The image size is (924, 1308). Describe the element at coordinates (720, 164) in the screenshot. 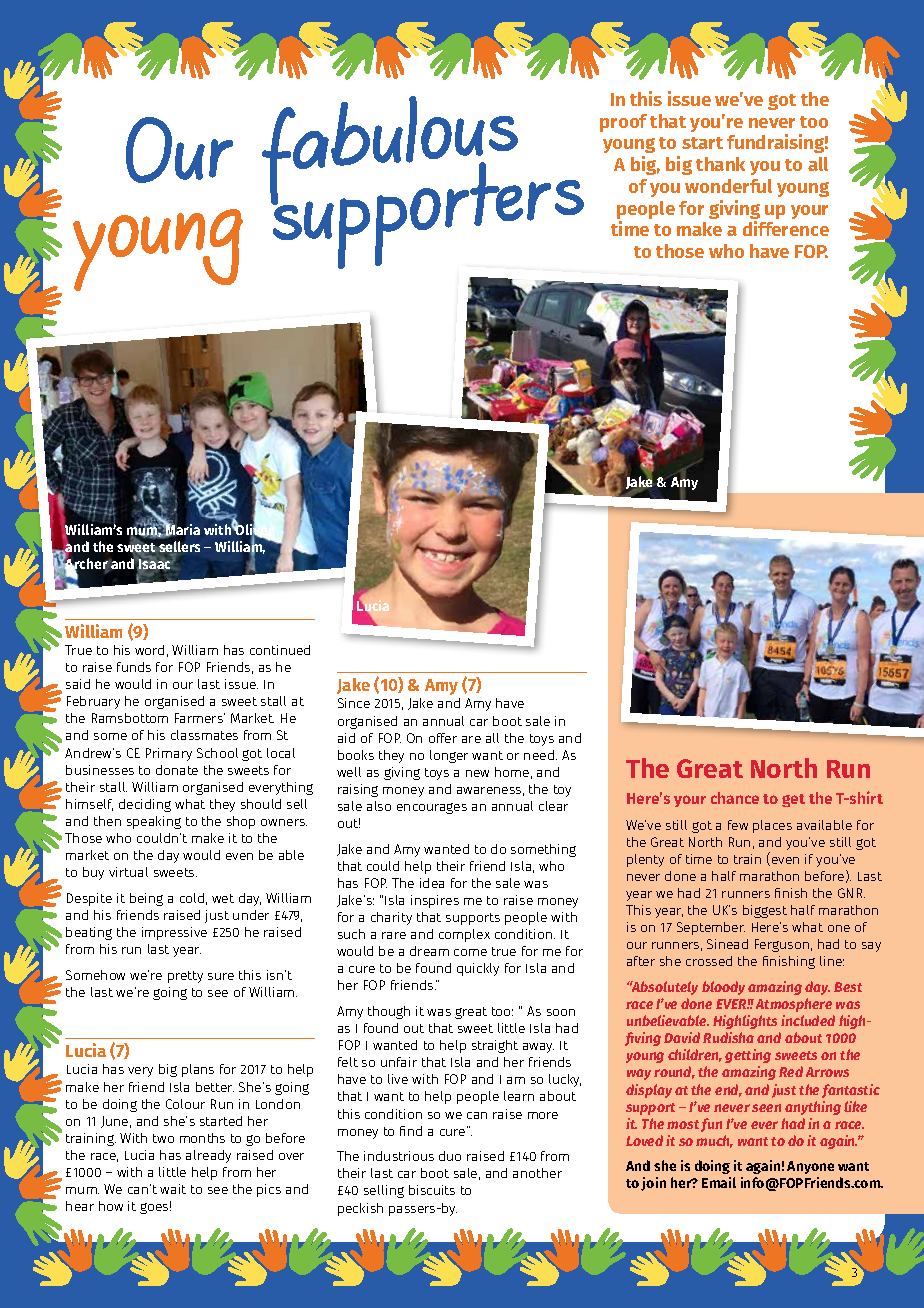

I see `thank` at that location.
